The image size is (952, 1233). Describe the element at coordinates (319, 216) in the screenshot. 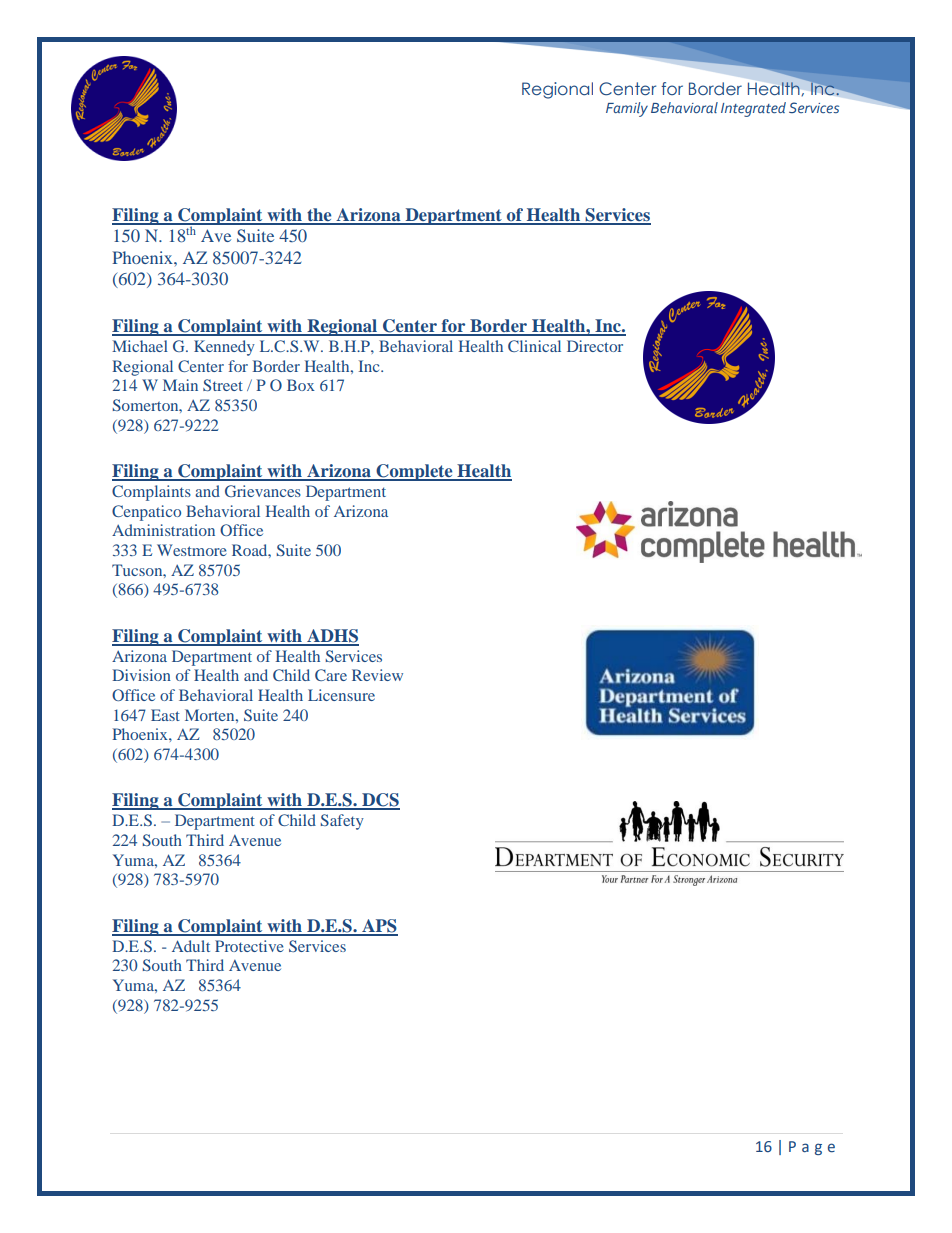

I see `the` at that location.
